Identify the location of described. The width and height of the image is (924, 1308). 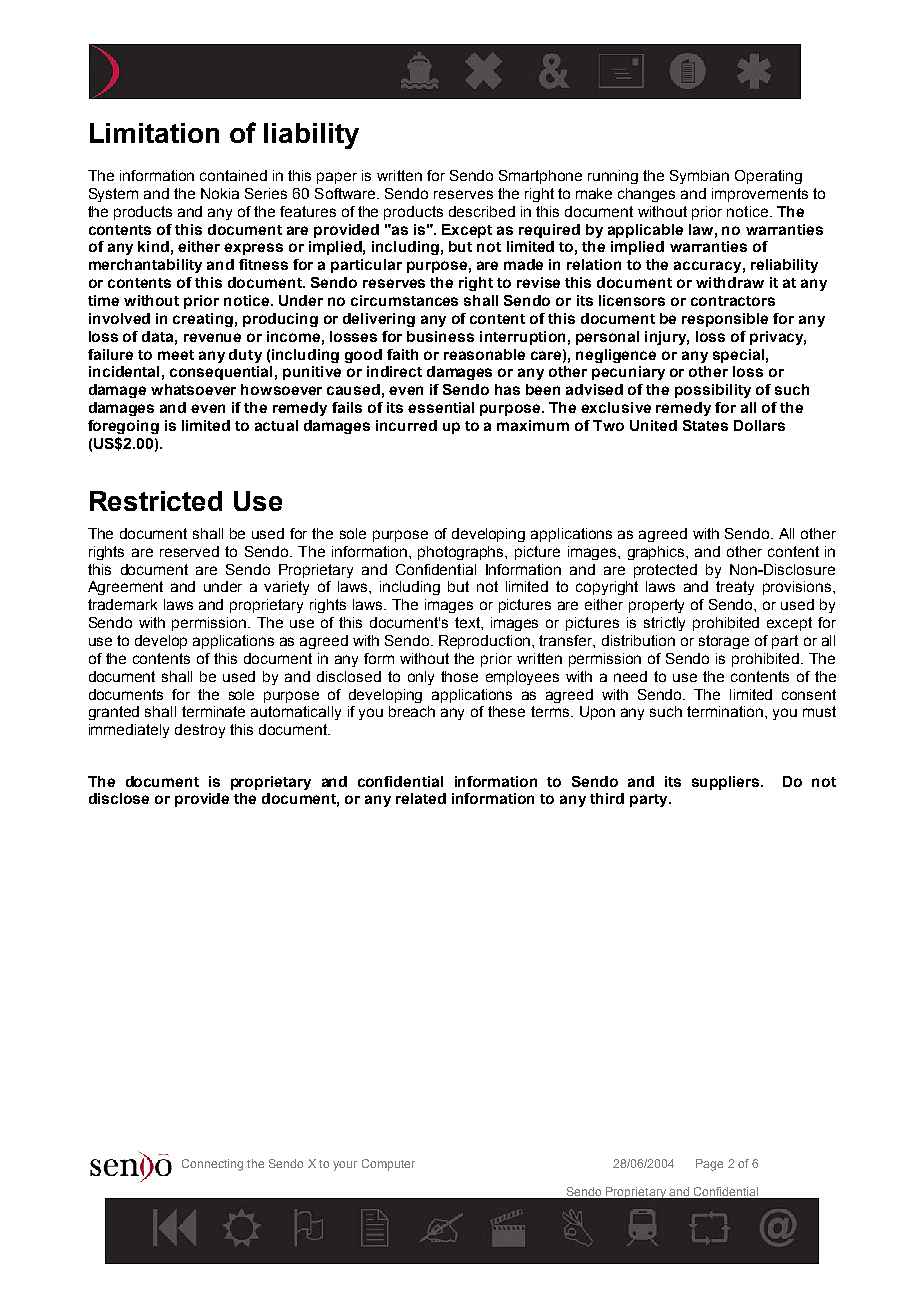
(482, 211).
